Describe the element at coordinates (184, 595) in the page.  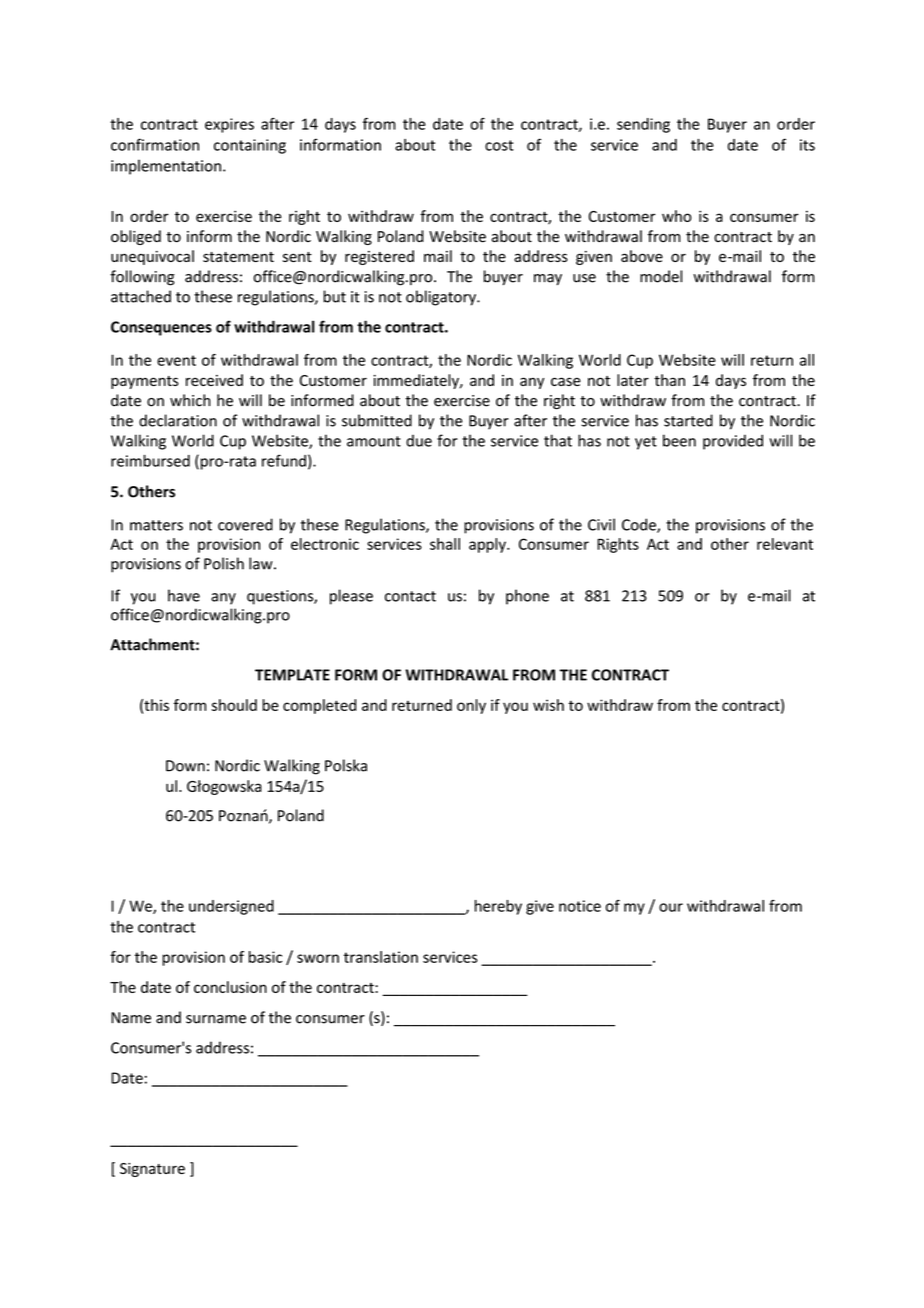
I see `have` at that location.
